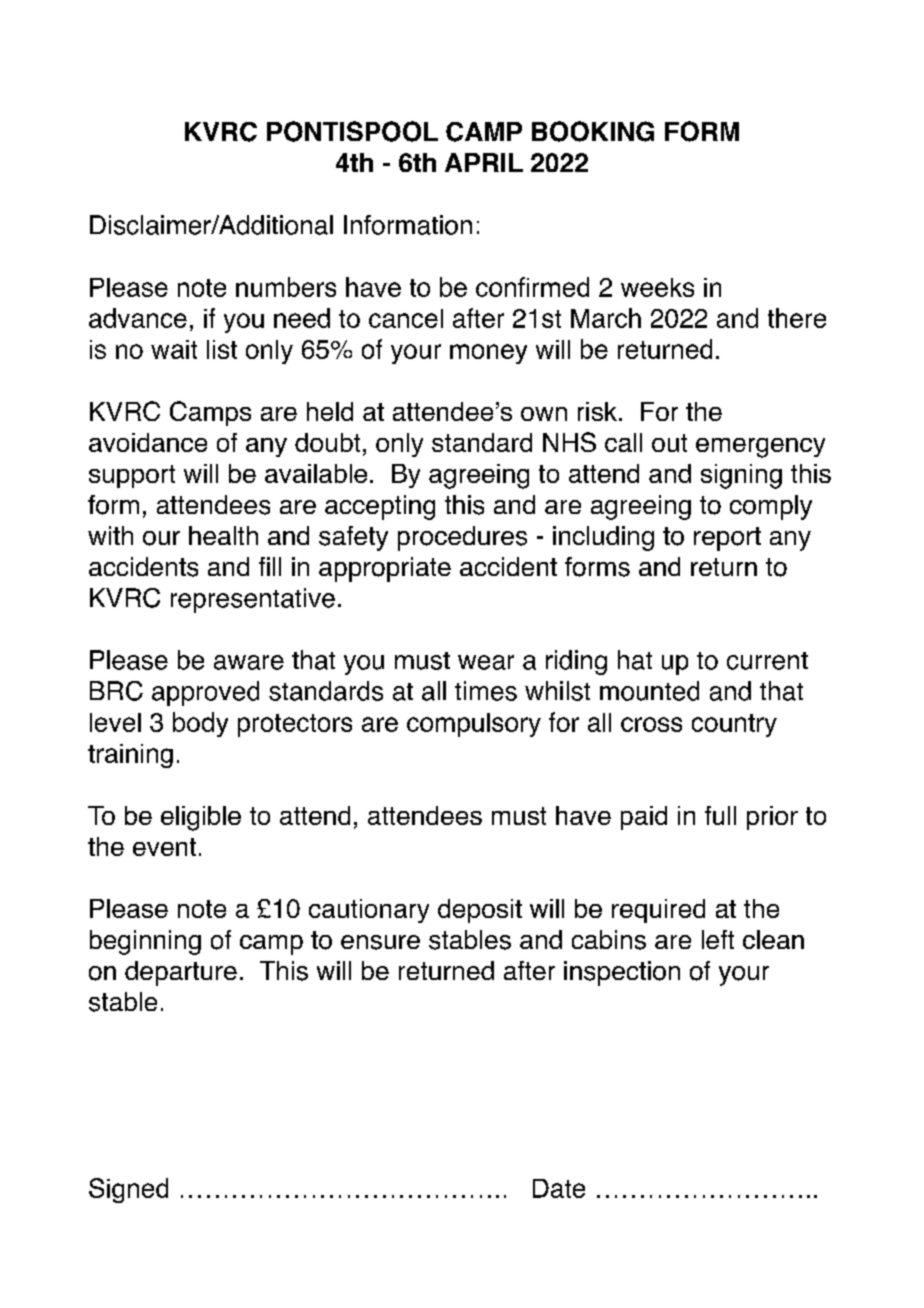 This screenshot has height=1308, width=924. Describe the element at coordinates (484, 162) in the screenshot. I see `APRIL` at that location.
